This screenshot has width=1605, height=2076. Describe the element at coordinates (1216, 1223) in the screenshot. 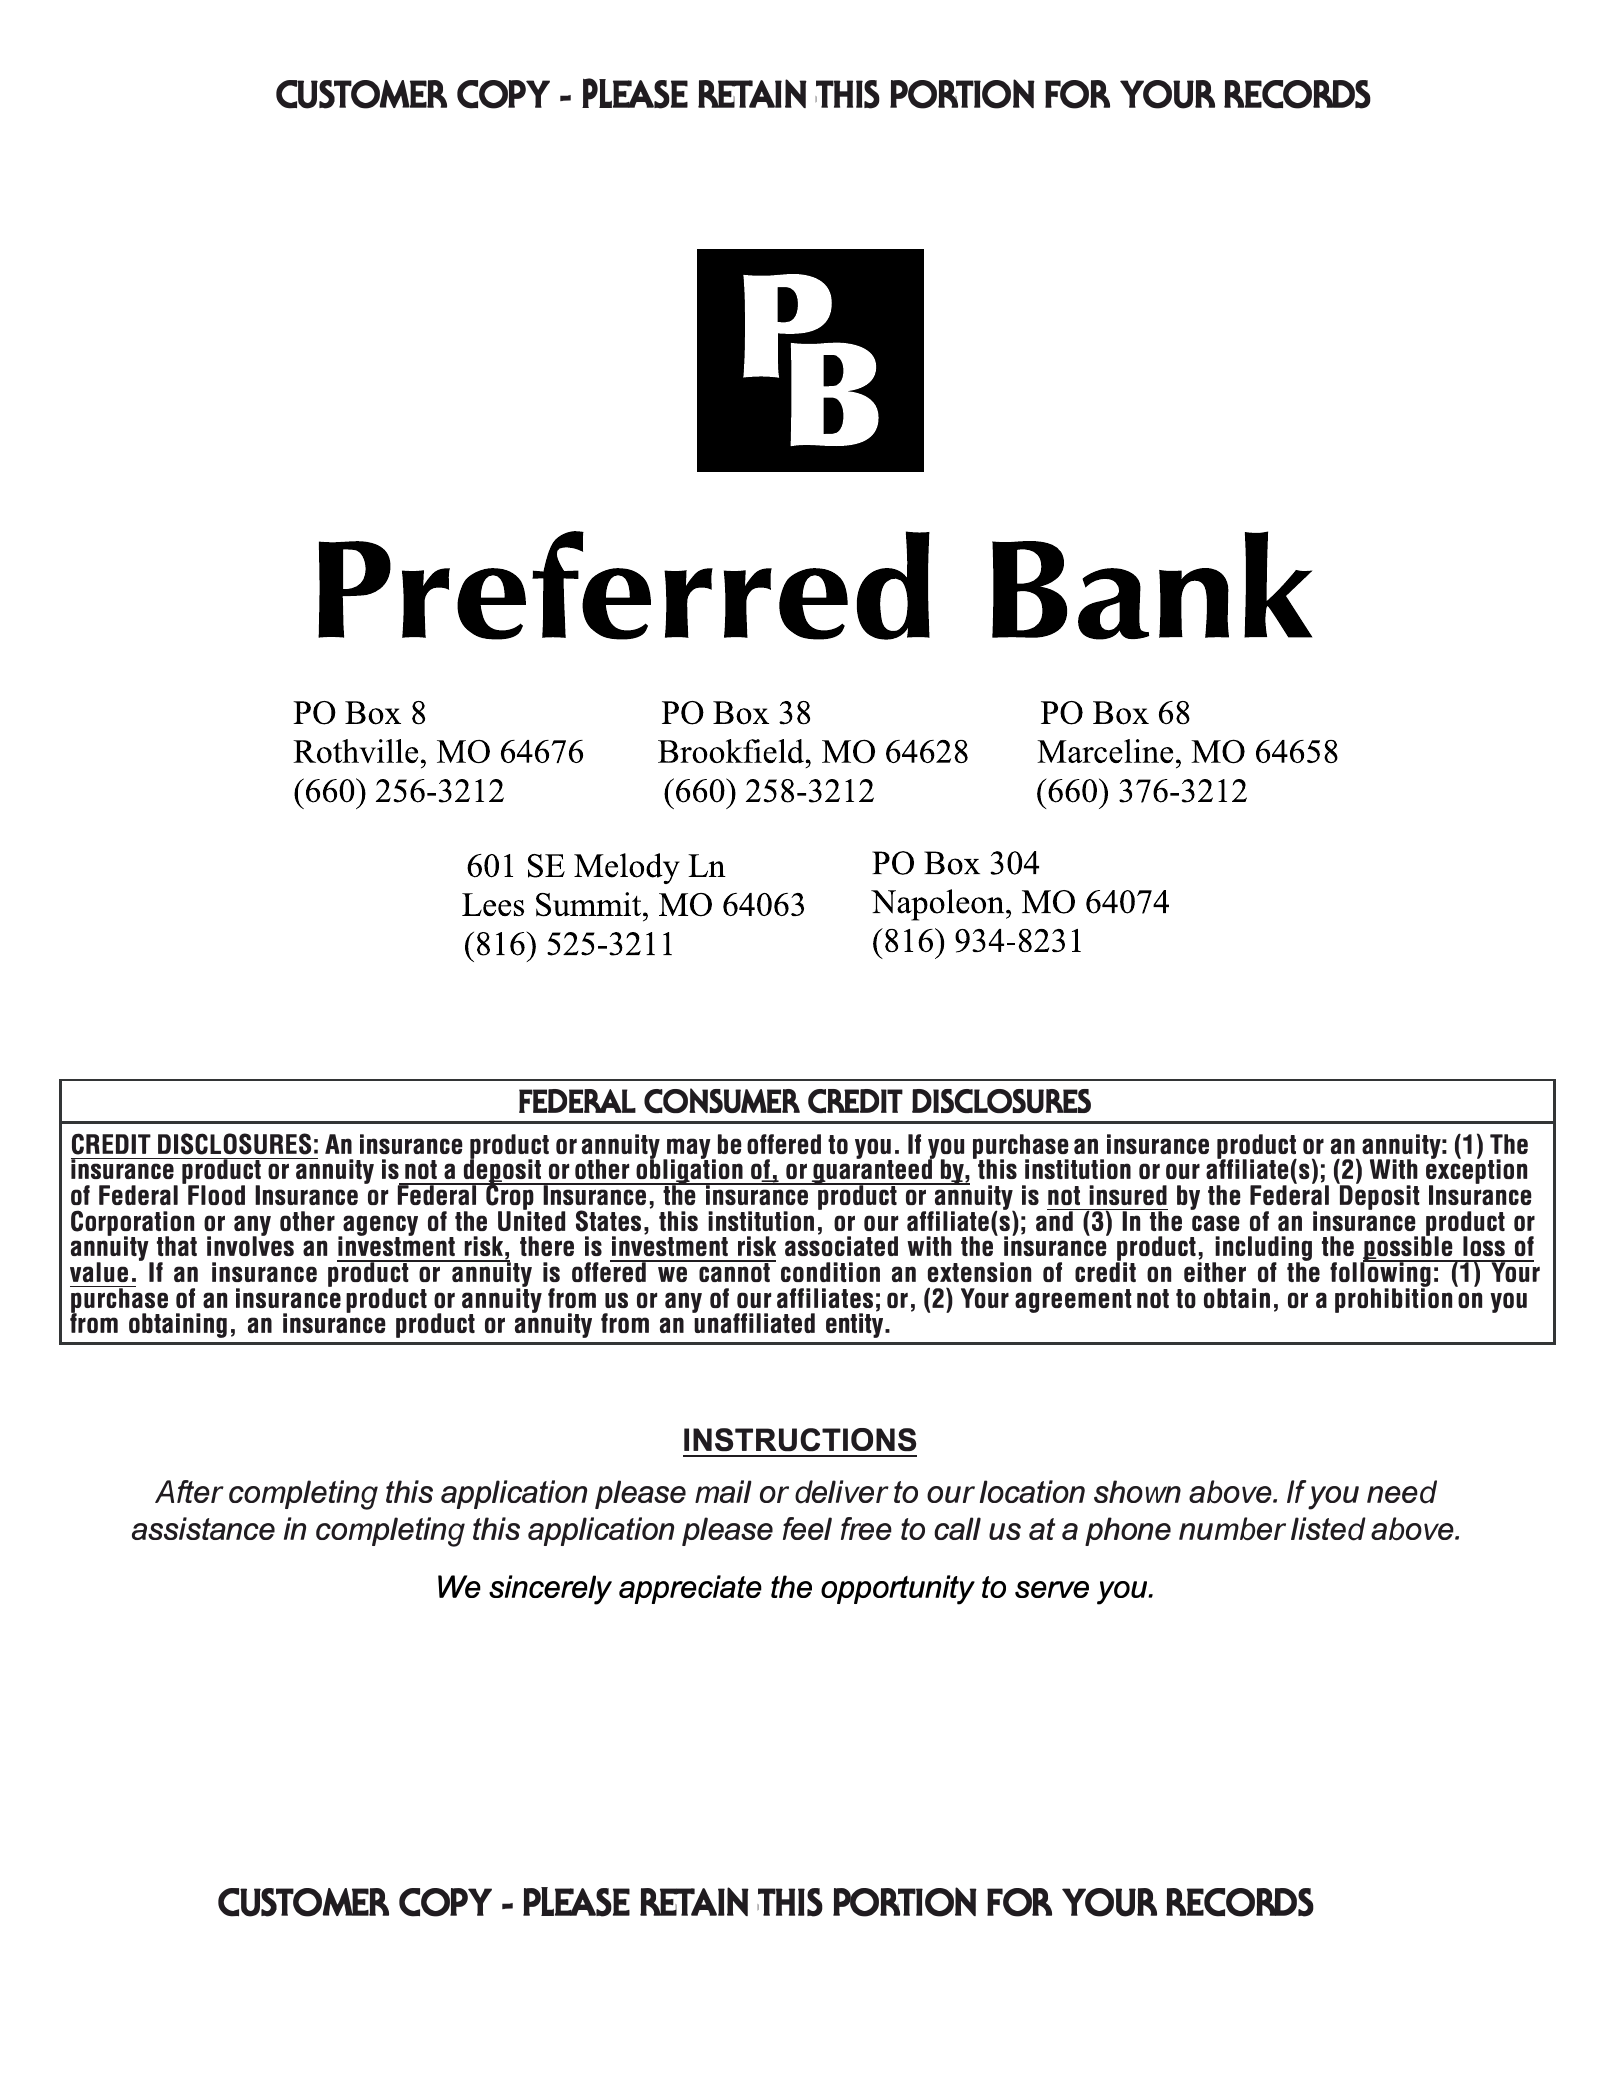

I see `case` at that location.
